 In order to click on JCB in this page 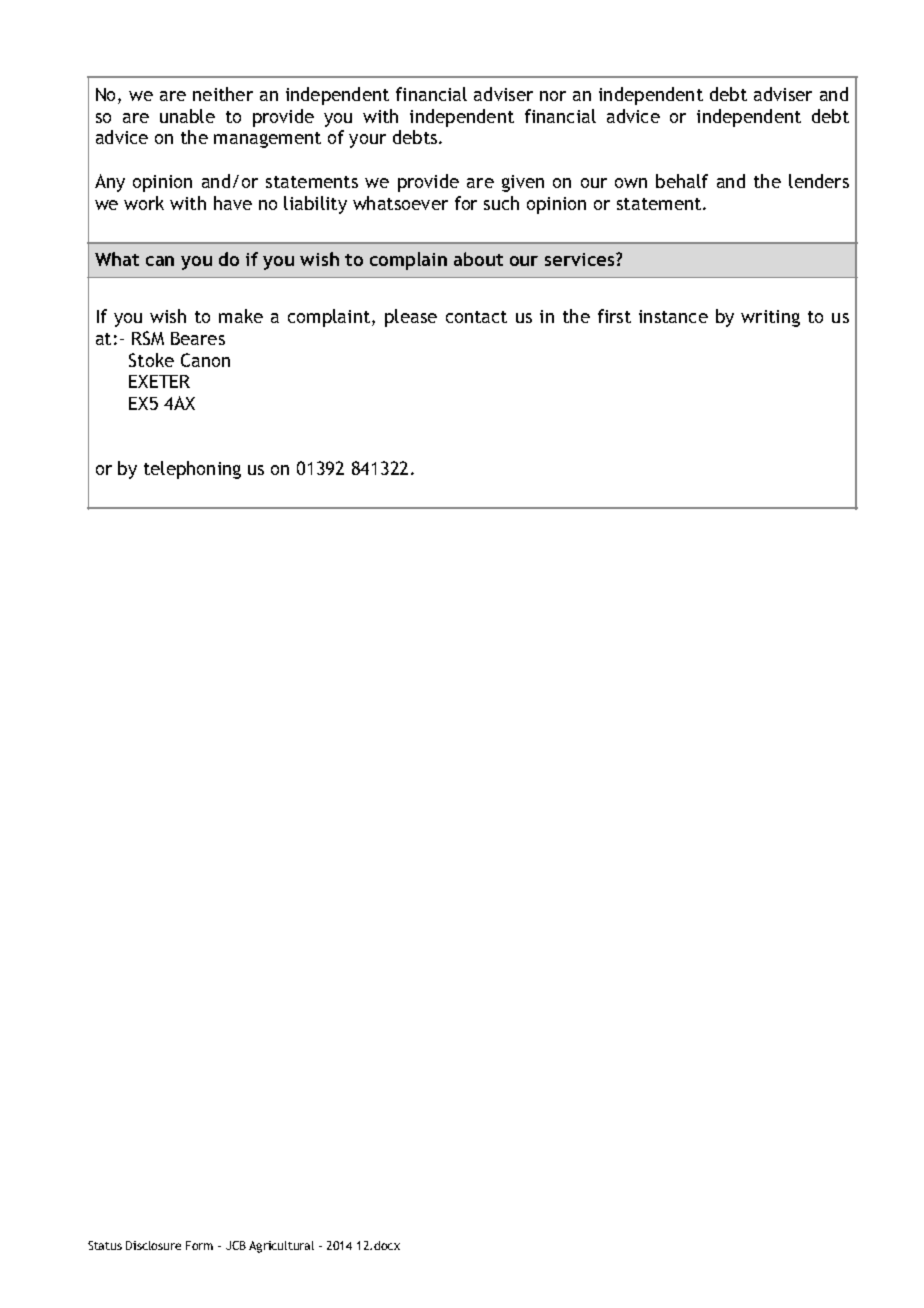, I will do `click(236, 1245)`.
